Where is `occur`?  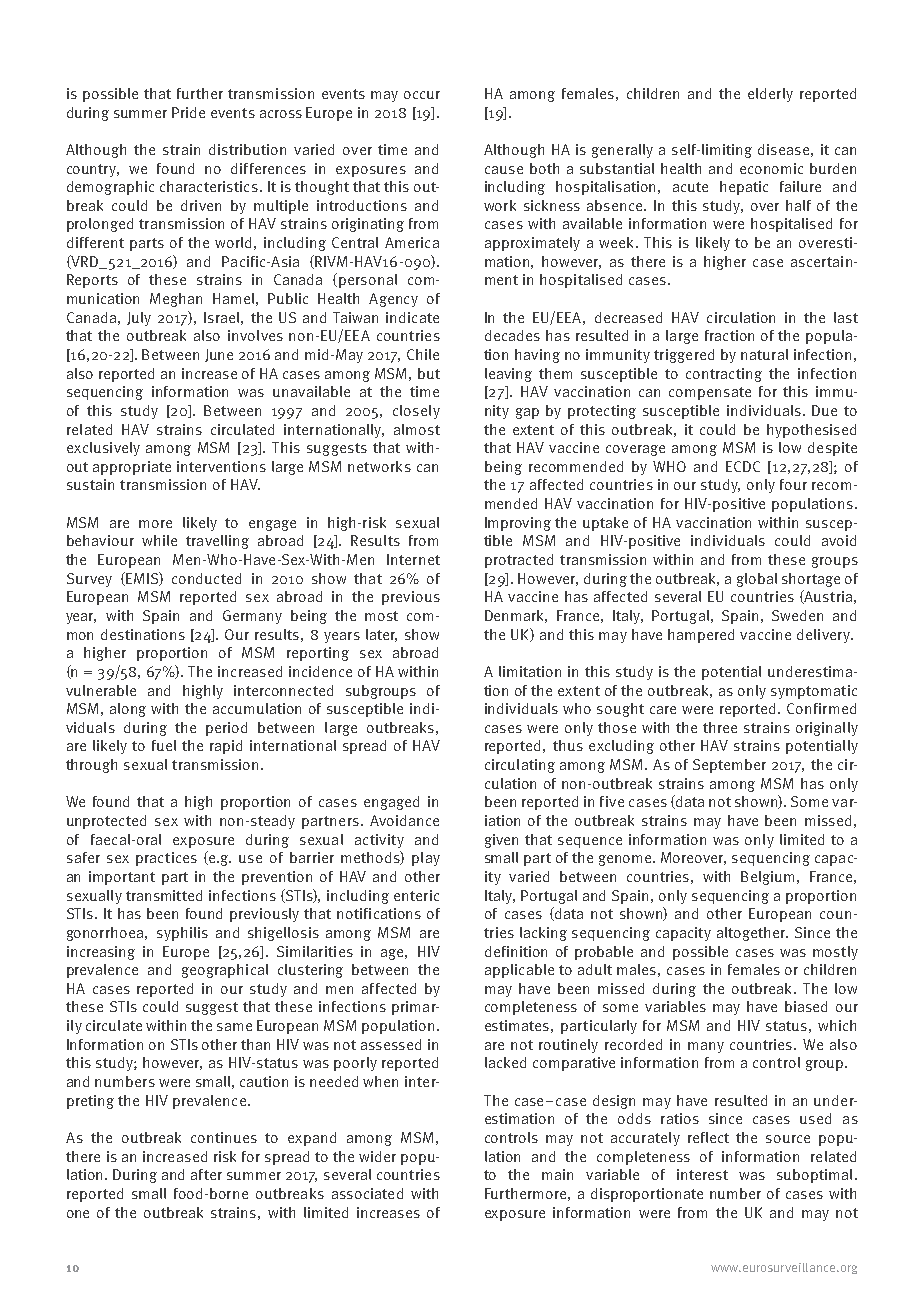
occur is located at coordinates (422, 95).
